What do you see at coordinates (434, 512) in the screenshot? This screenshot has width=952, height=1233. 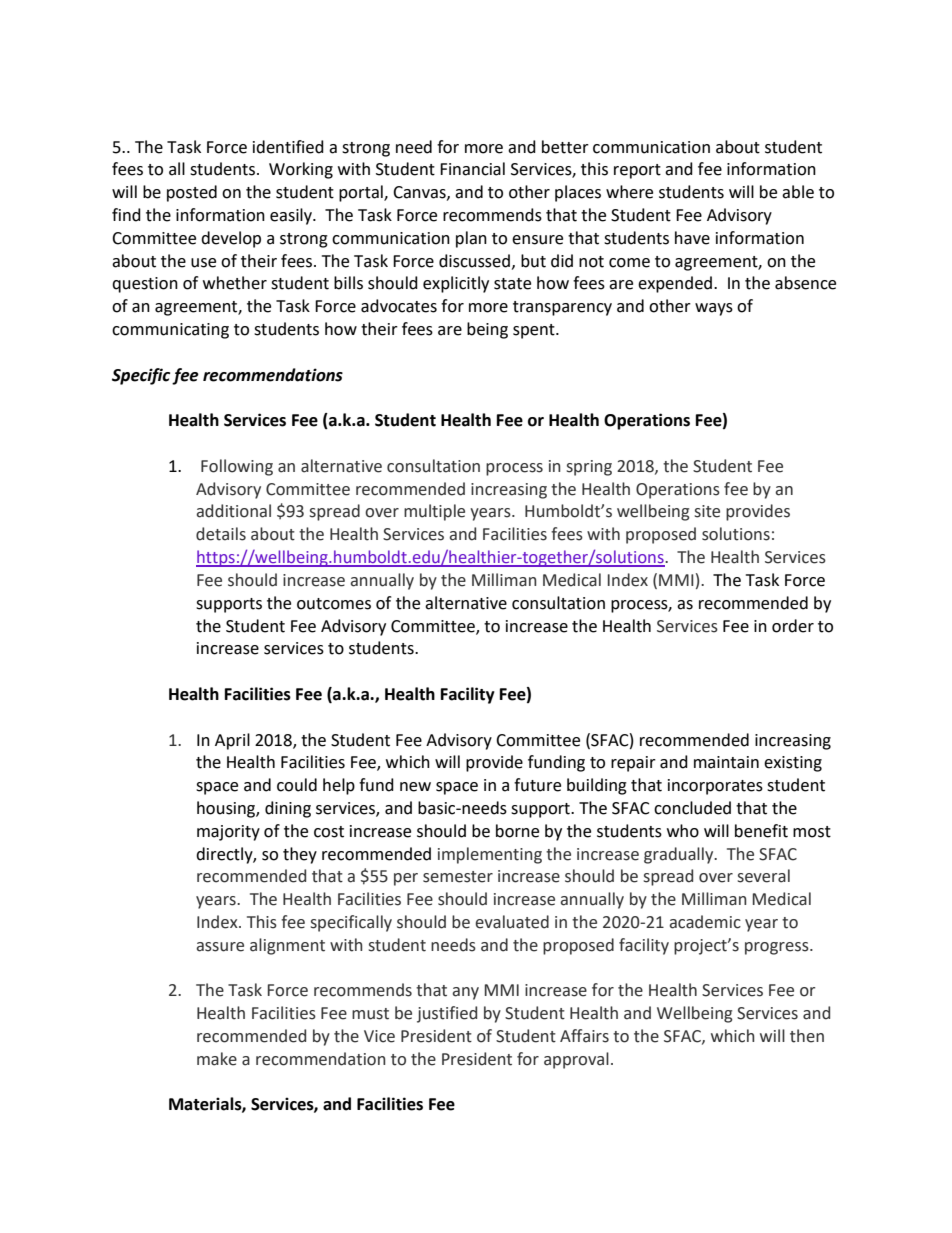 I see `multiple` at bounding box center [434, 512].
